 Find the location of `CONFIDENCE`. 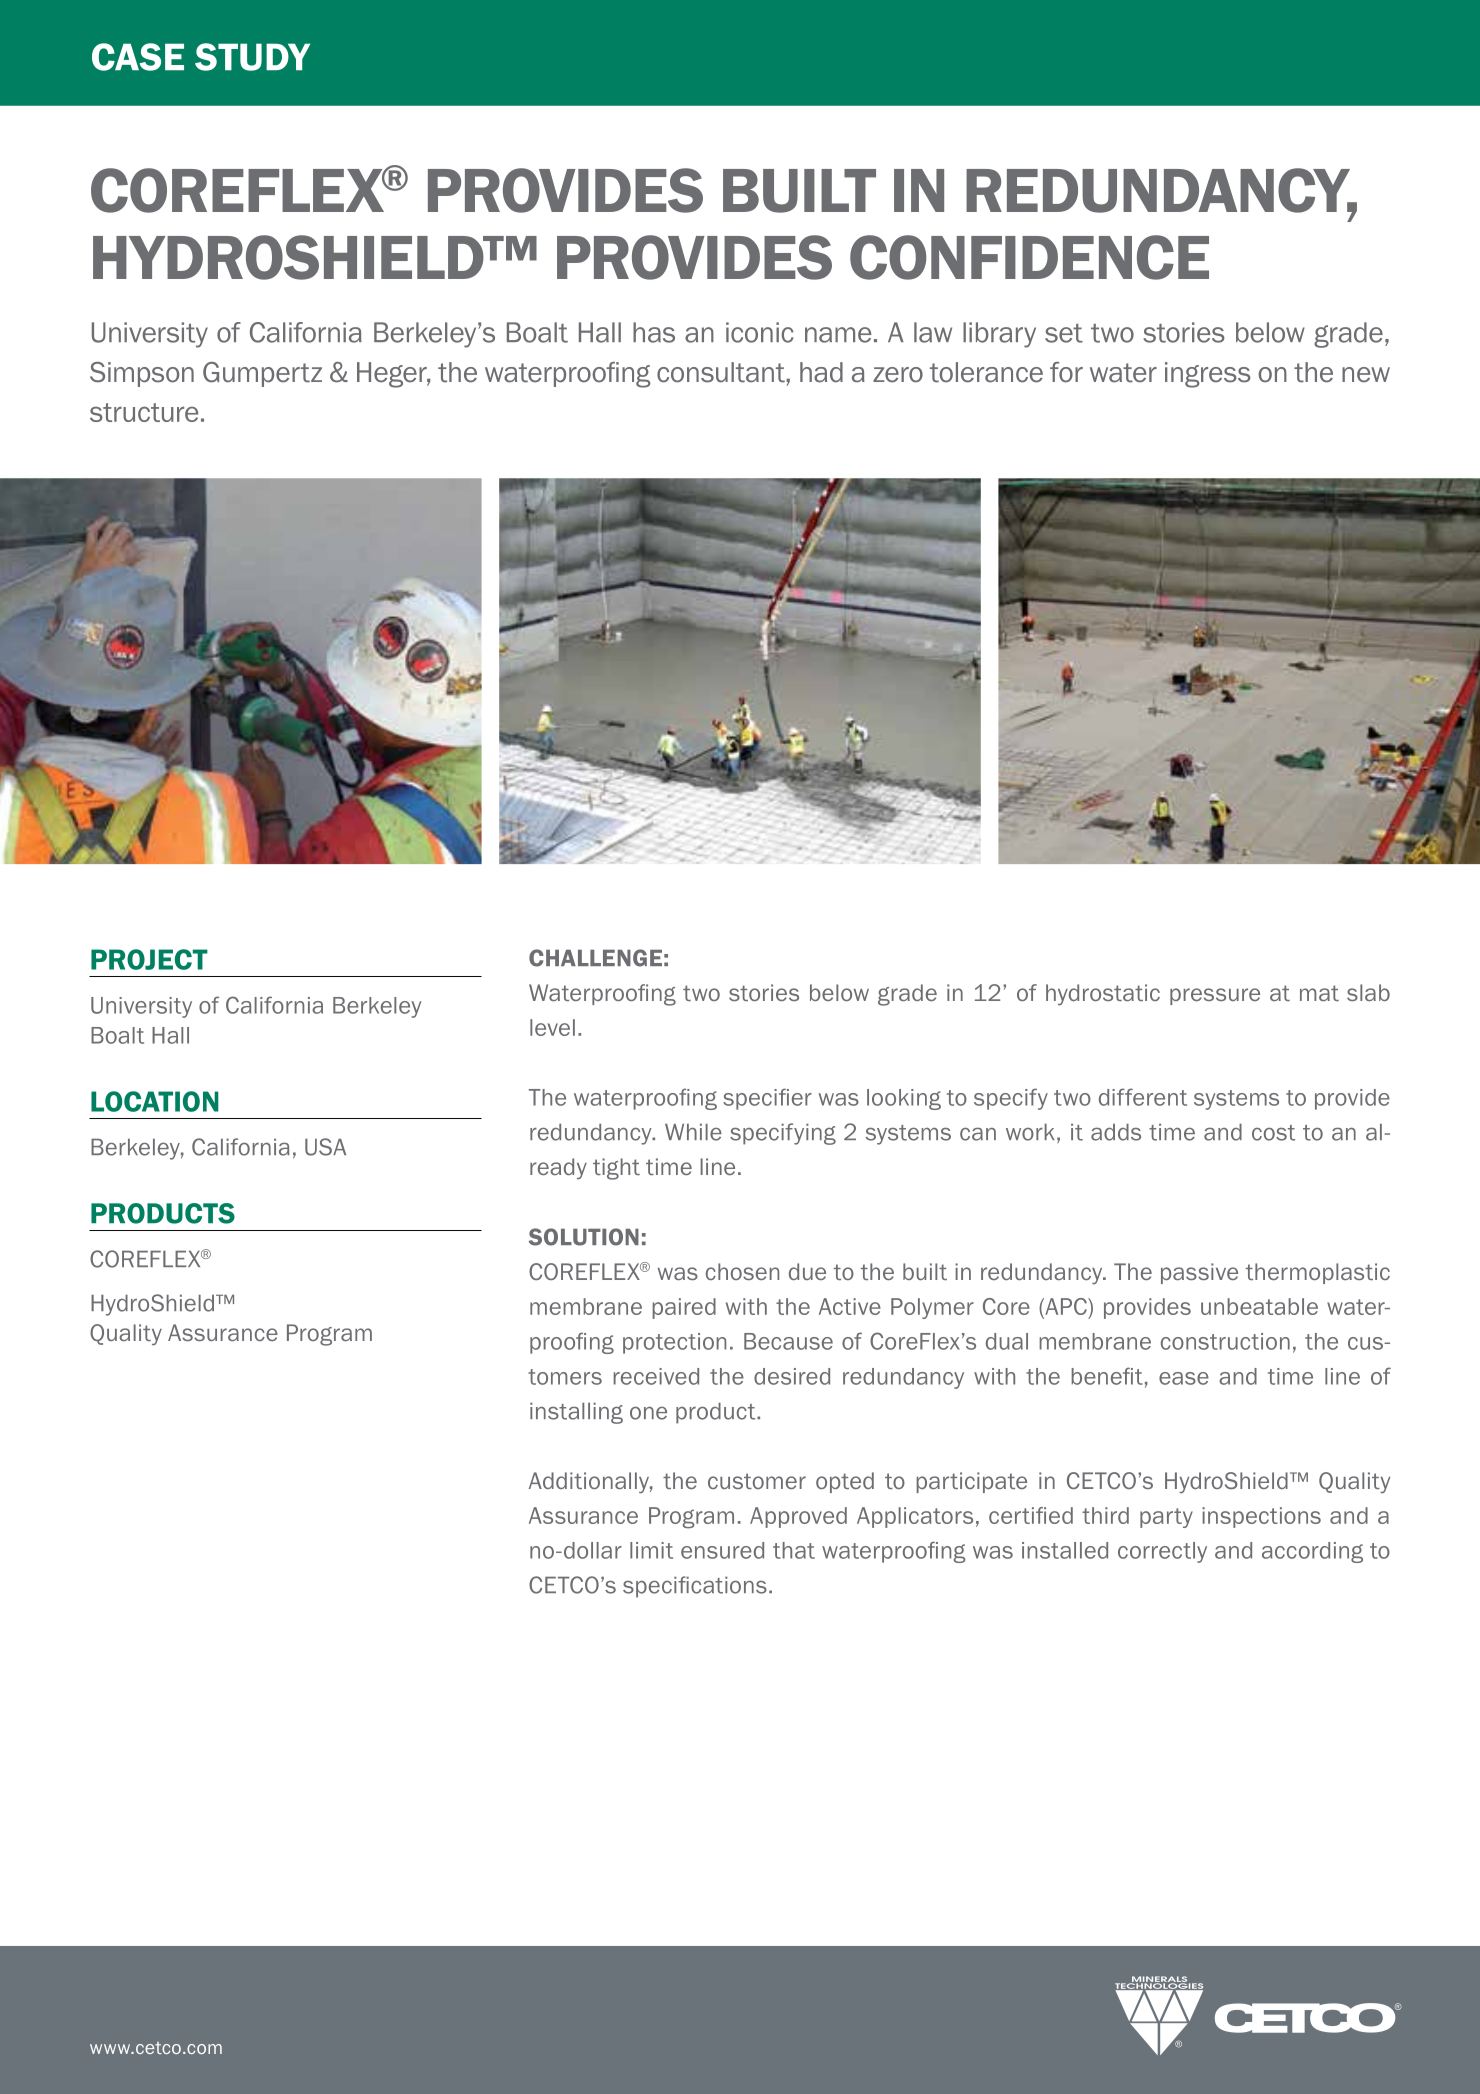

CONFIDENCE is located at coordinates (1029, 257).
